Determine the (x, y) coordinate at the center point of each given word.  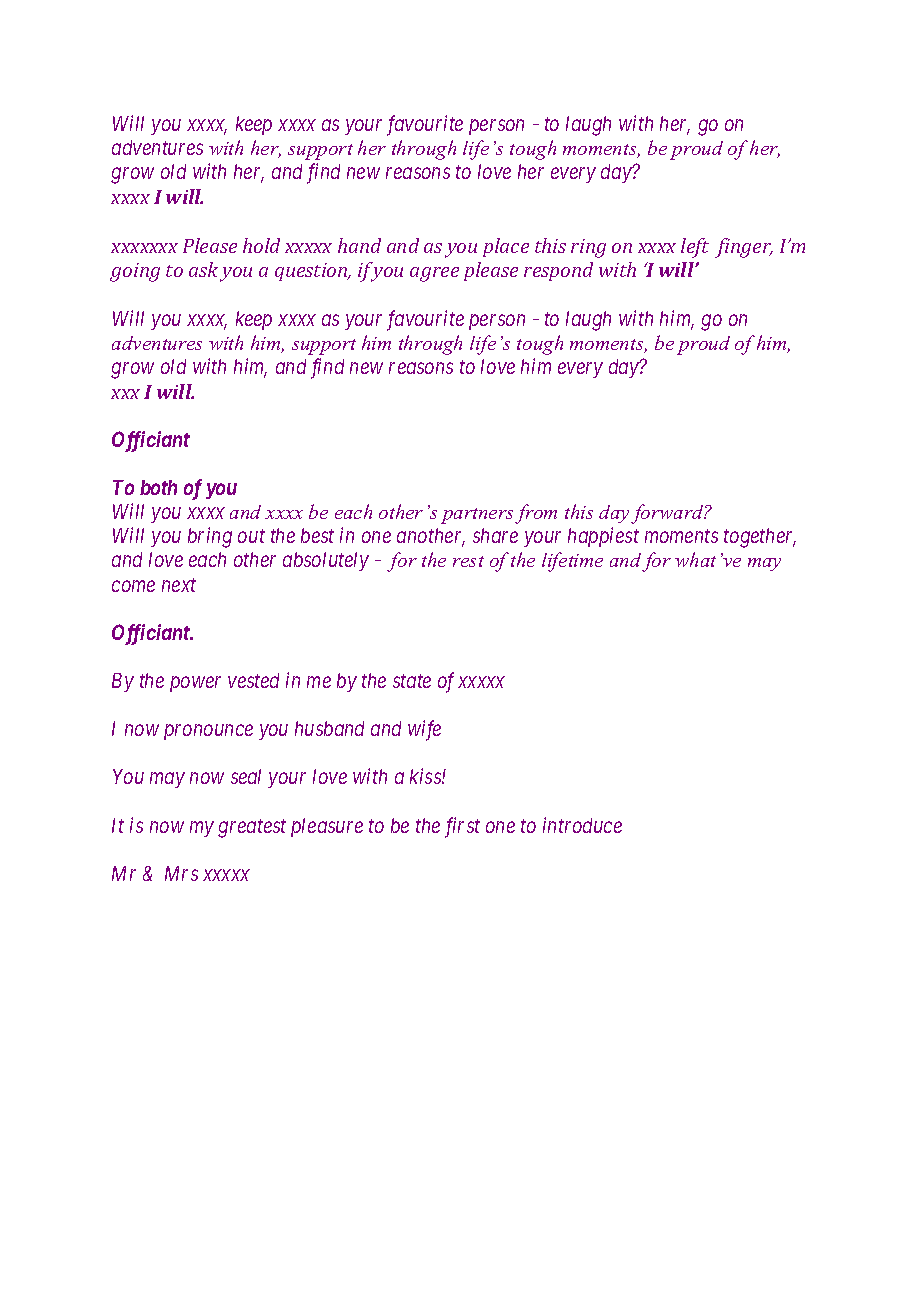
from (536, 514)
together (760, 538)
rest (468, 561)
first (462, 827)
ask (203, 269)
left (695, 248)
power (195, 684)
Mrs (181, 873)
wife (424, 730)
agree (434, 274)
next (179, 585)
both (158, 487)
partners (477, 516)
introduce (582, 825)
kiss (426, 776)
